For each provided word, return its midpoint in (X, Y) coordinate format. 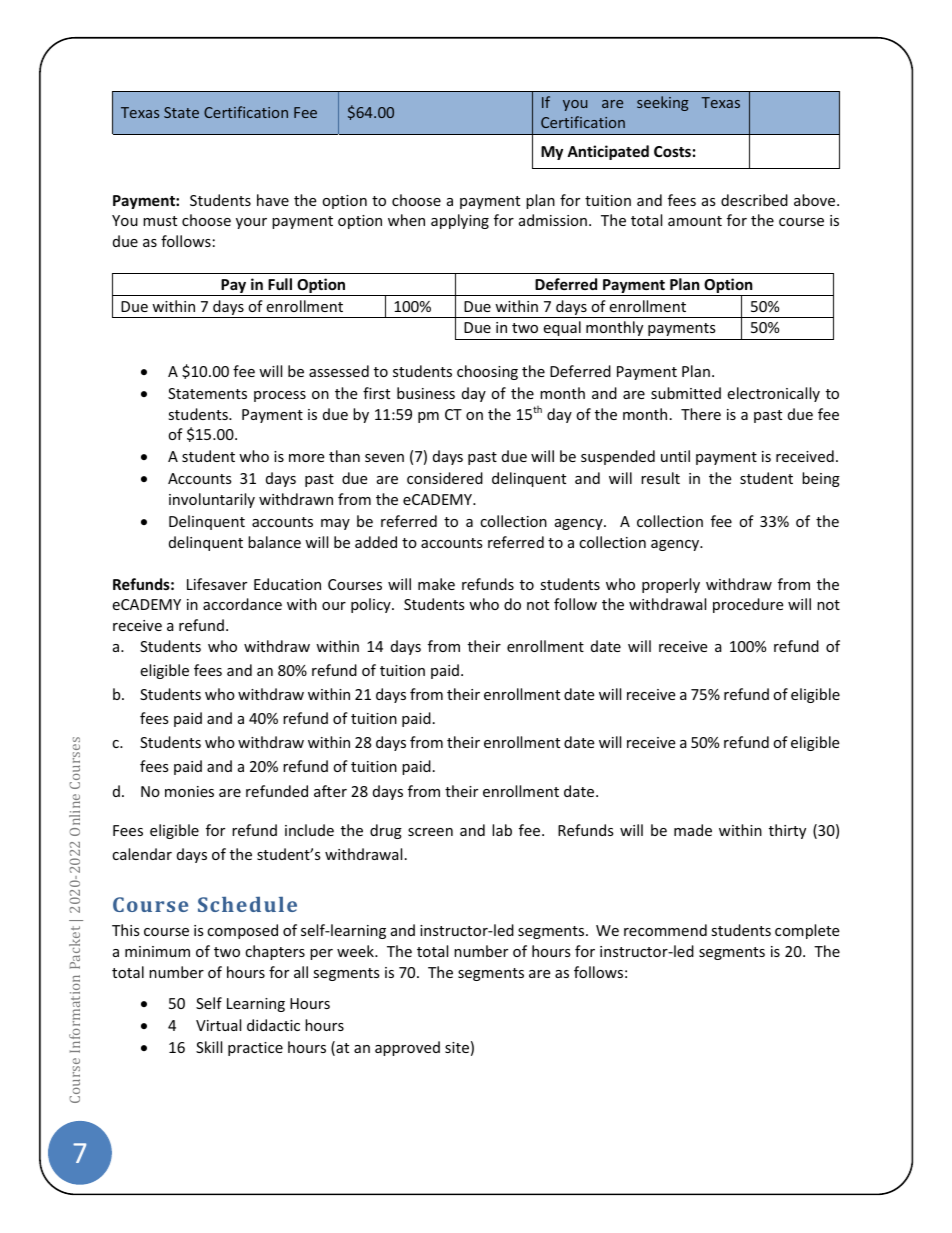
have (273, 200)
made (693, 830)
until (675, 456)
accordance (242, 604)
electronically (773, 394)
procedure (748, 605)
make (436, 584)
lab (502, 830)
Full (280, 284)
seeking (663, 103)
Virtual (218, 1025)
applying (460, 221)
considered (445, 478)
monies (189, 791)
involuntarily (212, 500)
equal (562, 328)
